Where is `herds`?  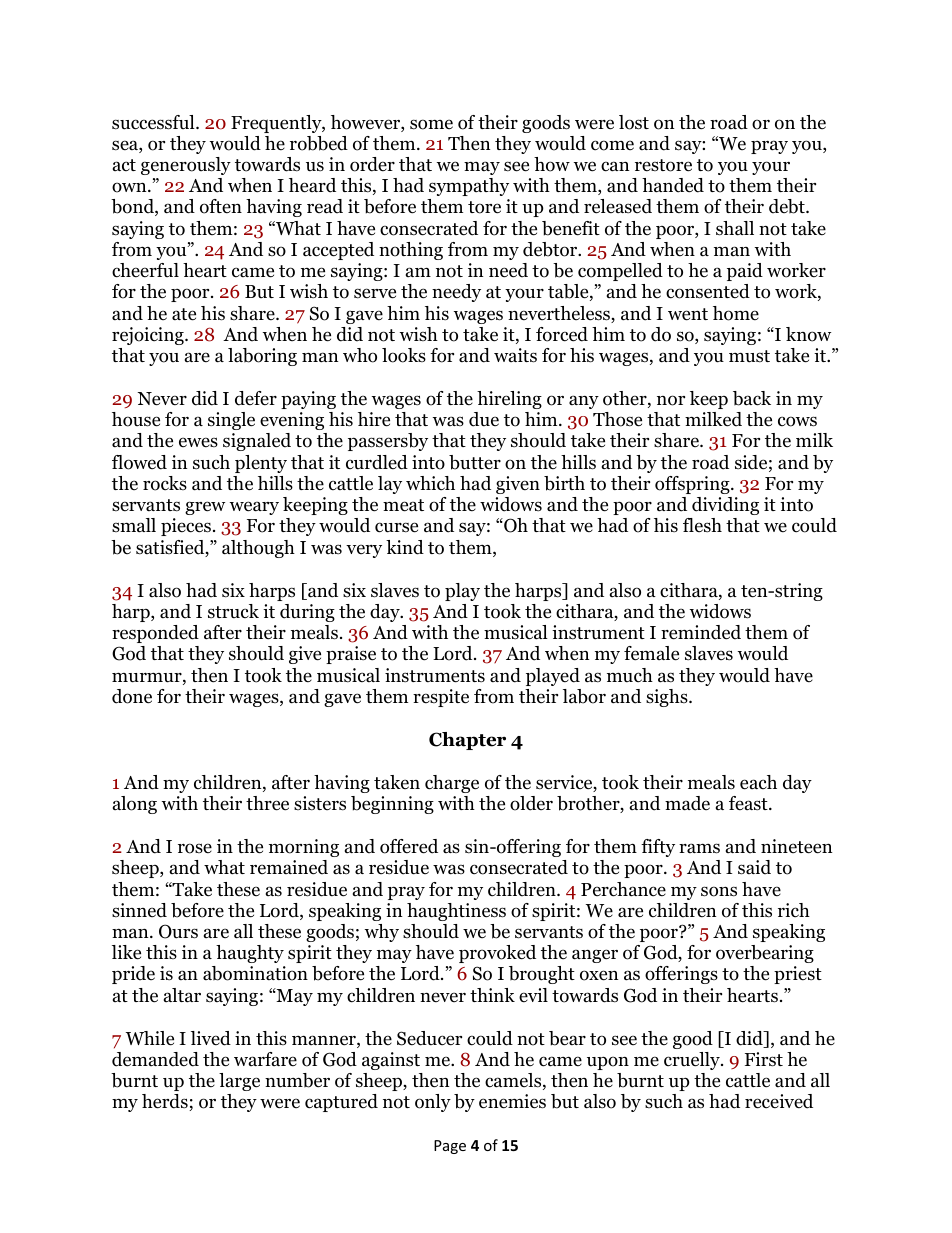
herds is located at coordinates (166, 1102).
